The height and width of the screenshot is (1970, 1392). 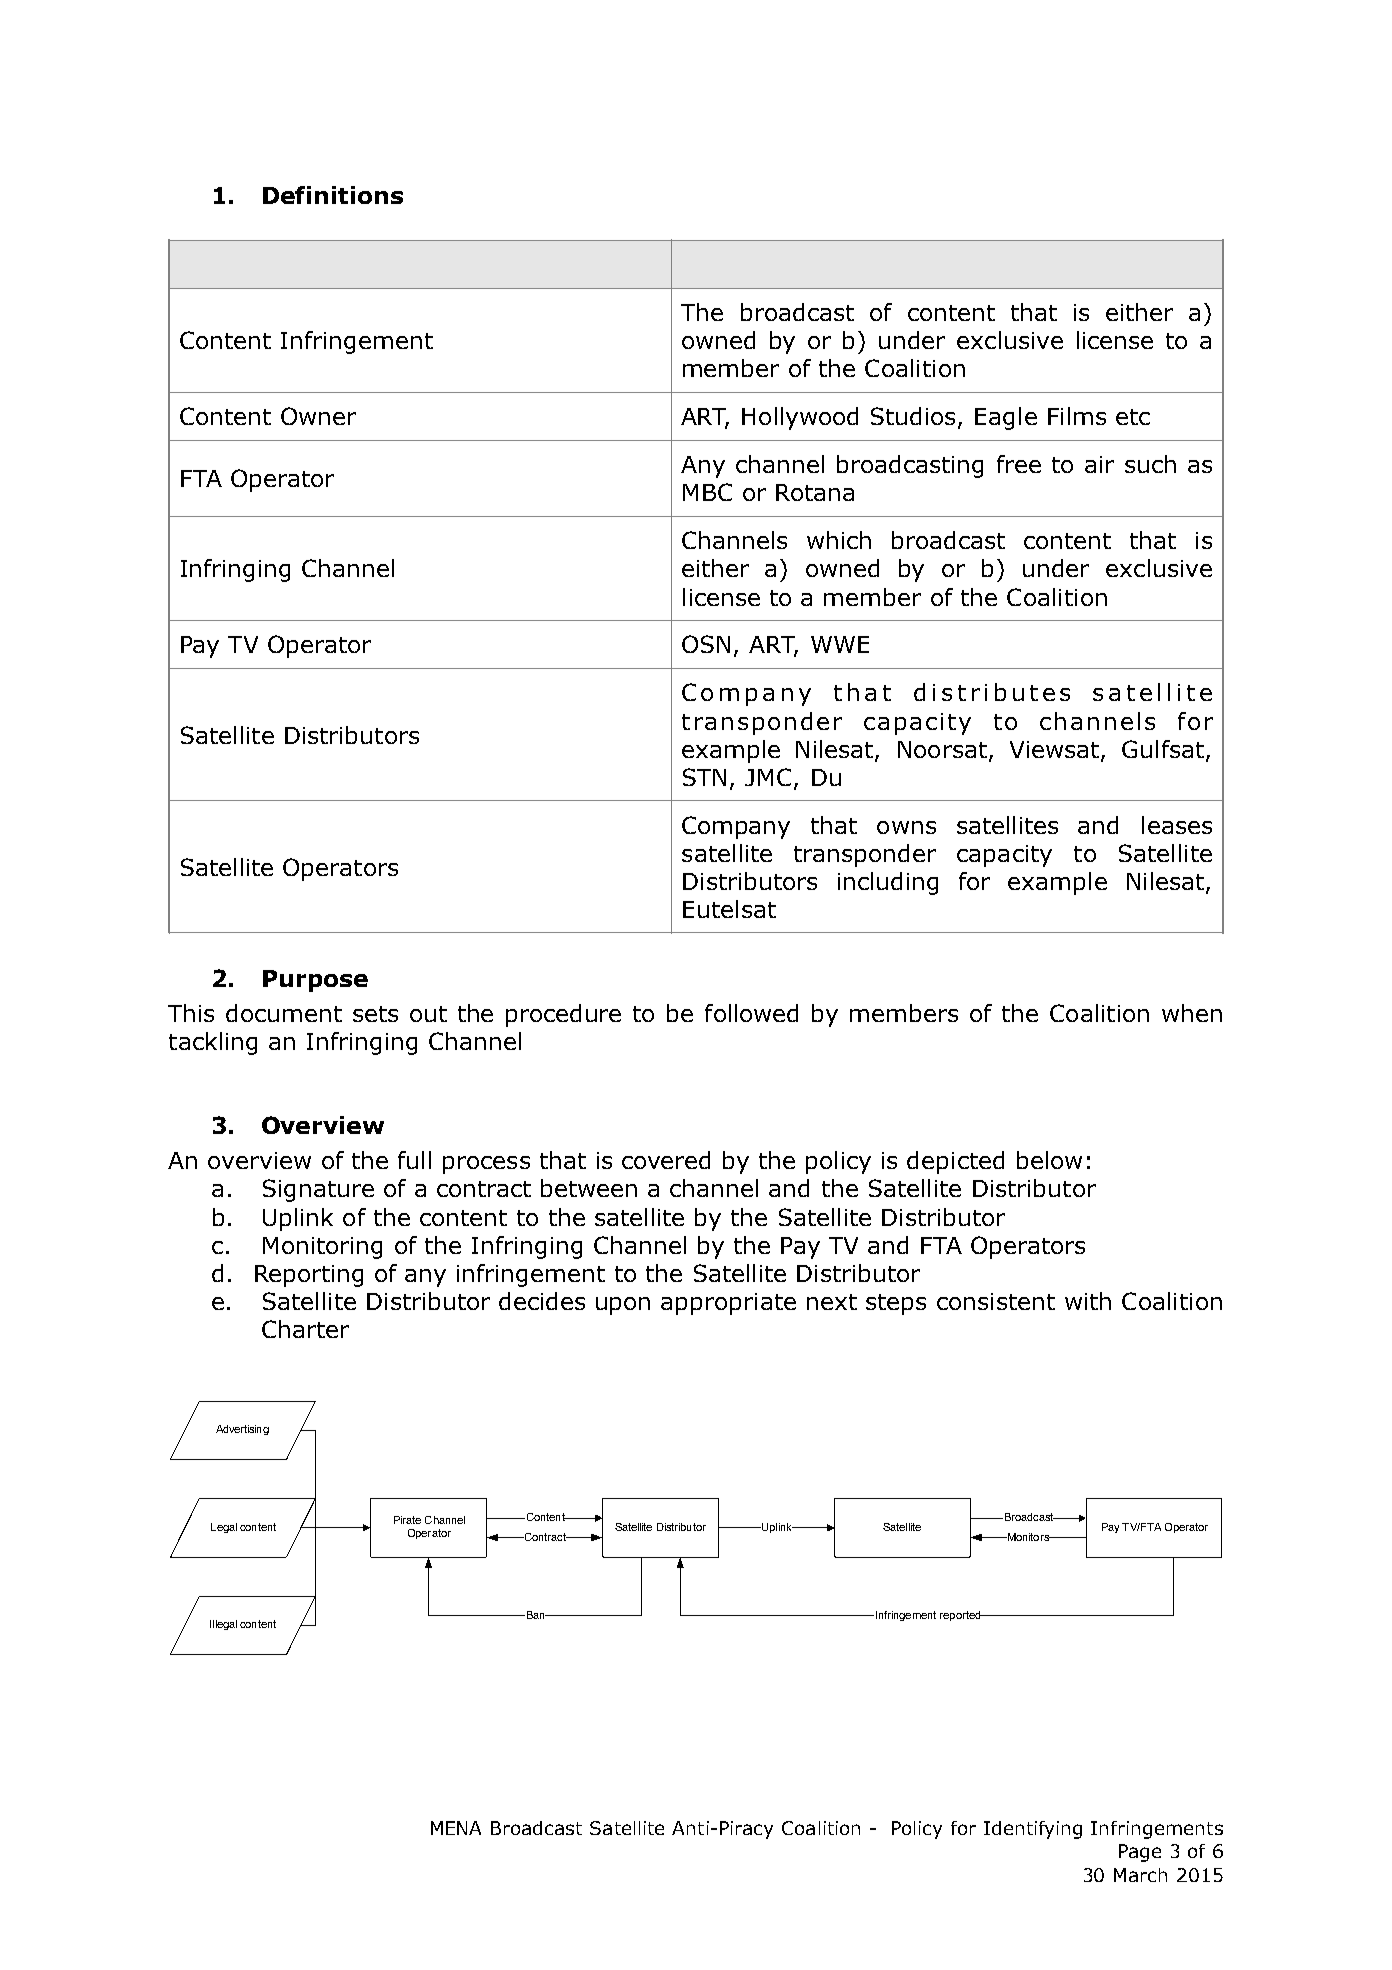 I want to click on followed, so click(x=751, y=1013).
